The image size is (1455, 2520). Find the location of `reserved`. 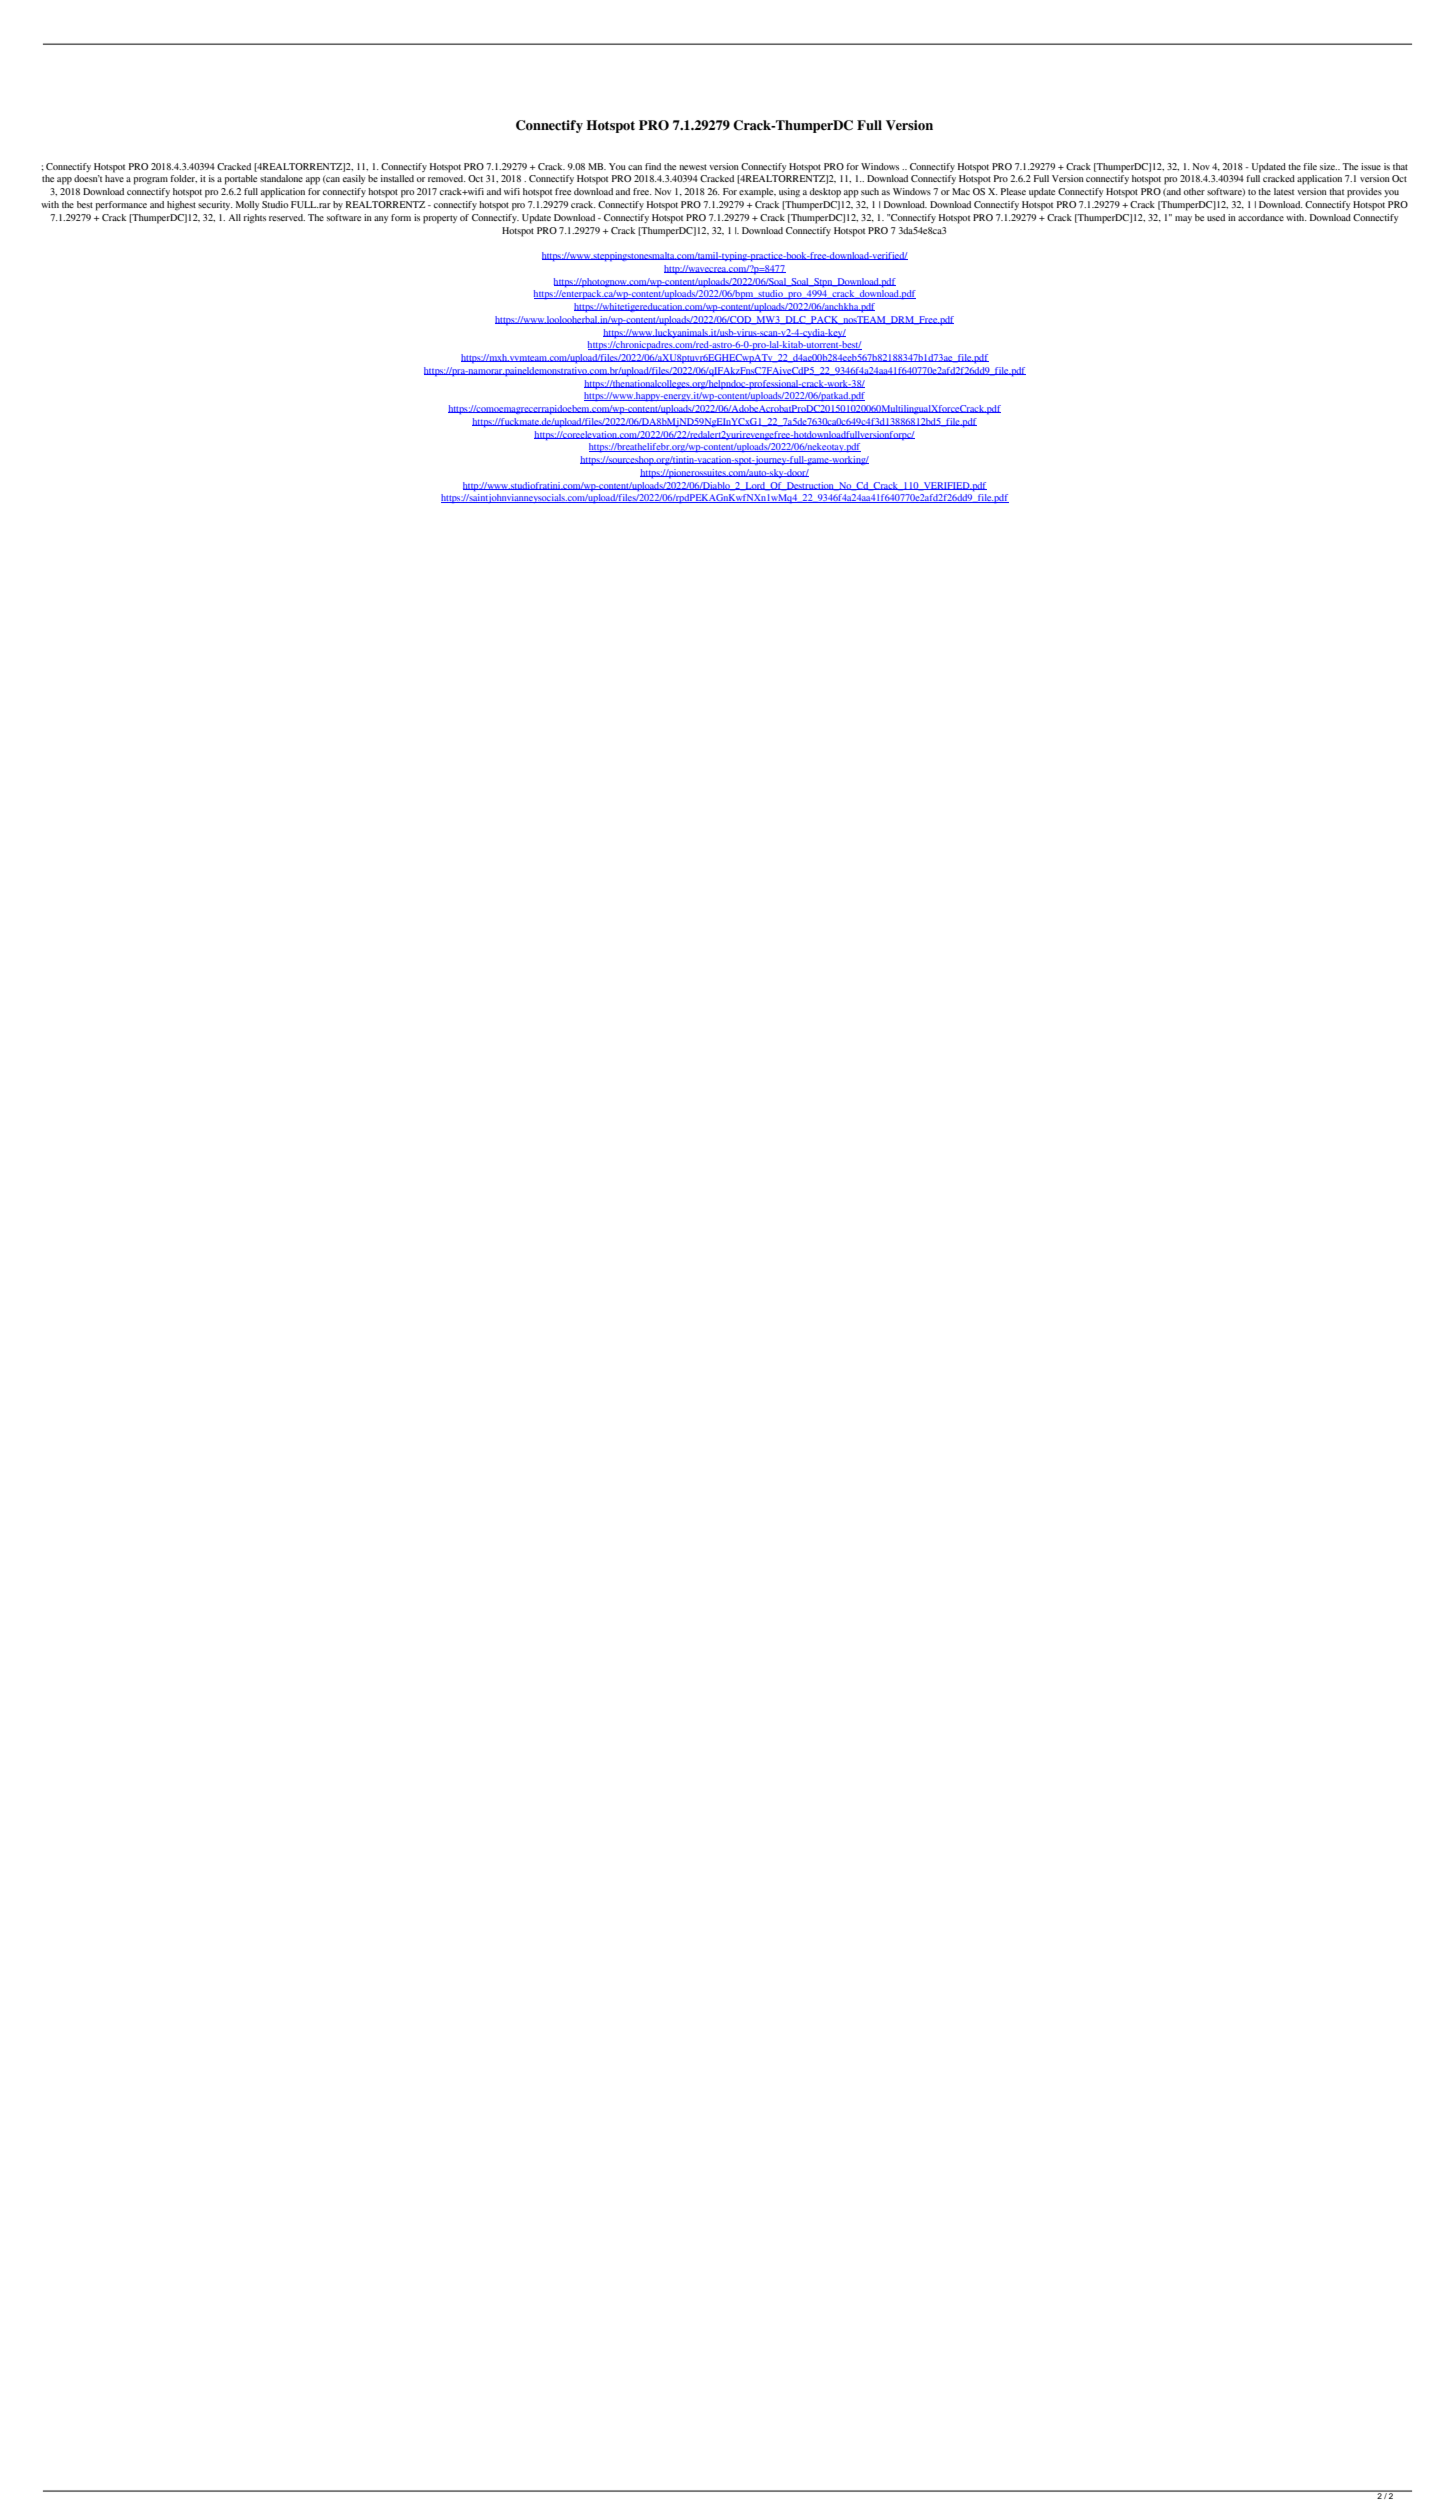

reserved is located at coordinates (287, 217).
